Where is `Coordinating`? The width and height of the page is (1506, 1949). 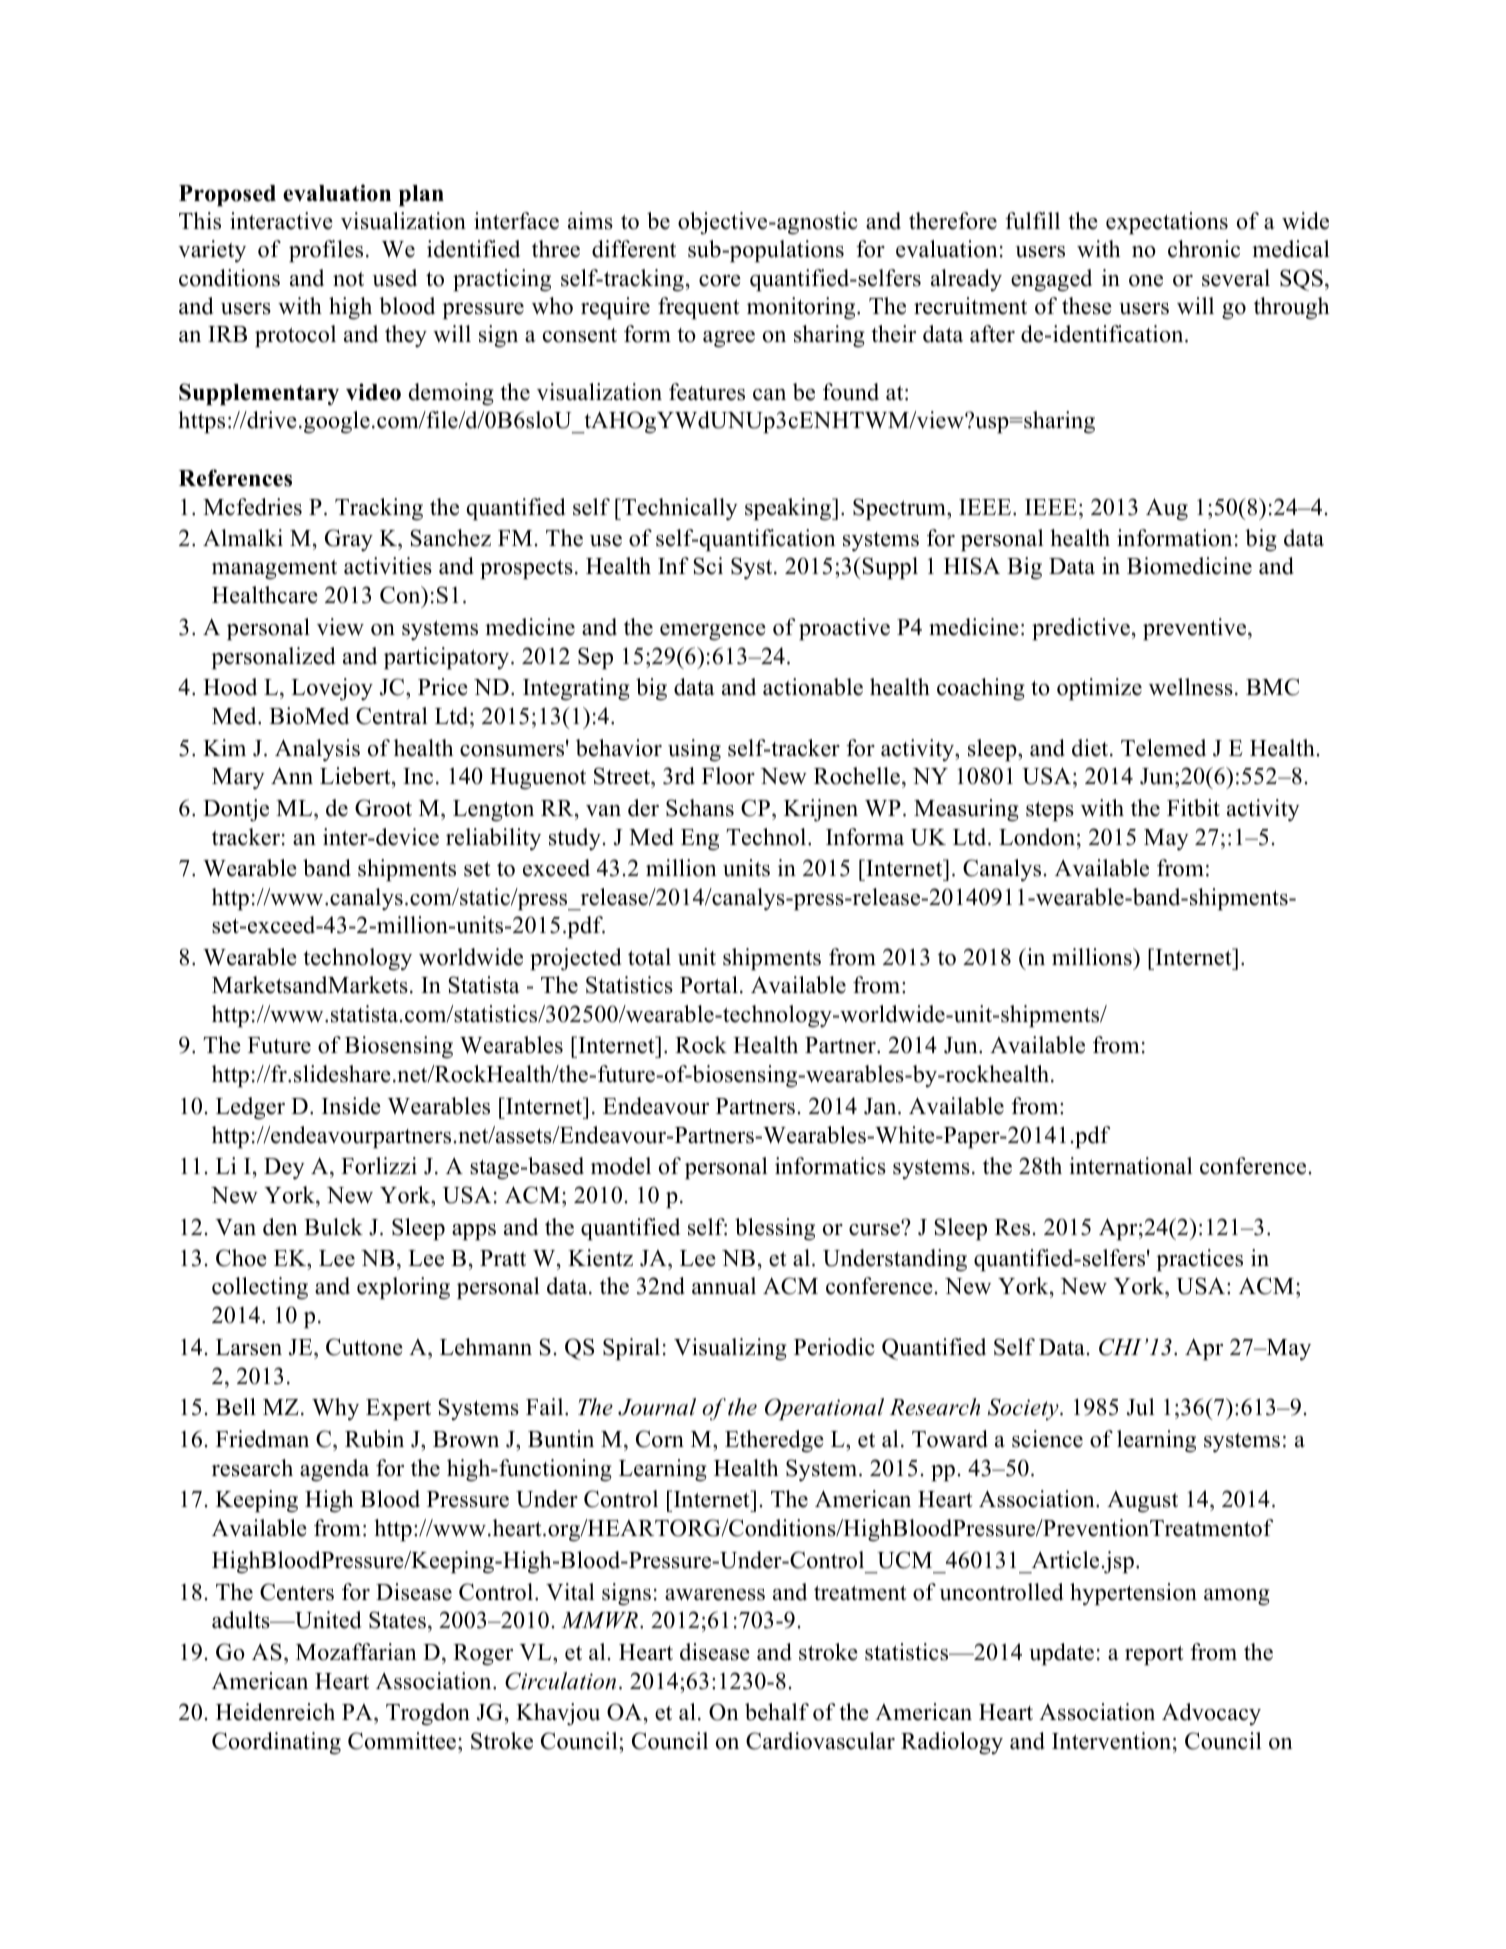
Coordinating is located at coordinates (276, 1743).
